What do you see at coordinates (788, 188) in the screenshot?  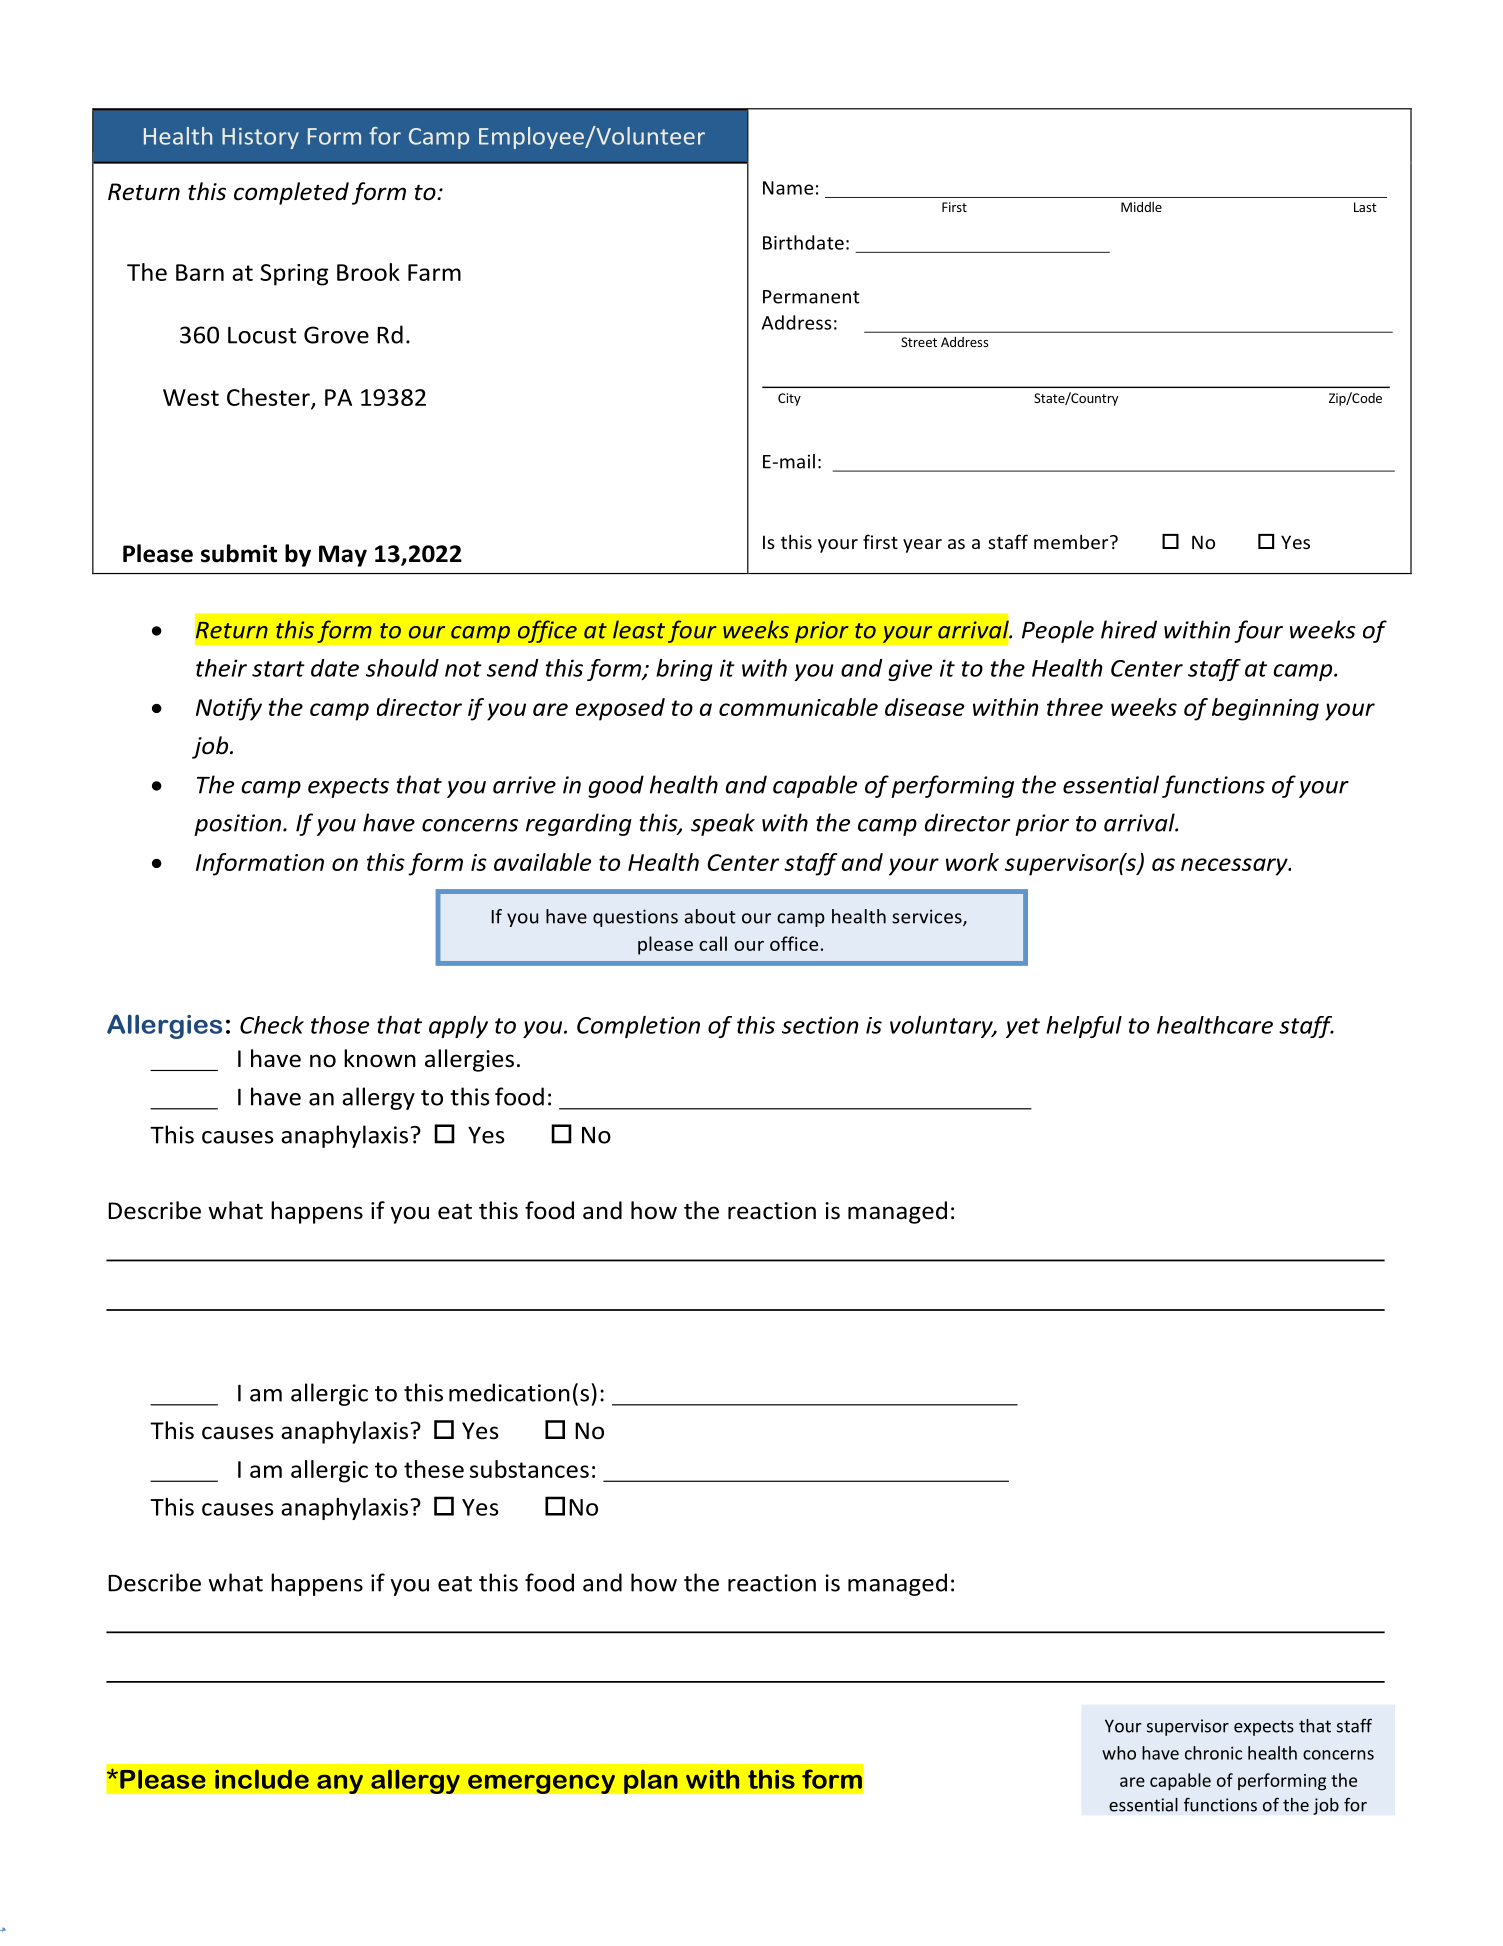 I see `Name` at bounding box center [788, 188].
